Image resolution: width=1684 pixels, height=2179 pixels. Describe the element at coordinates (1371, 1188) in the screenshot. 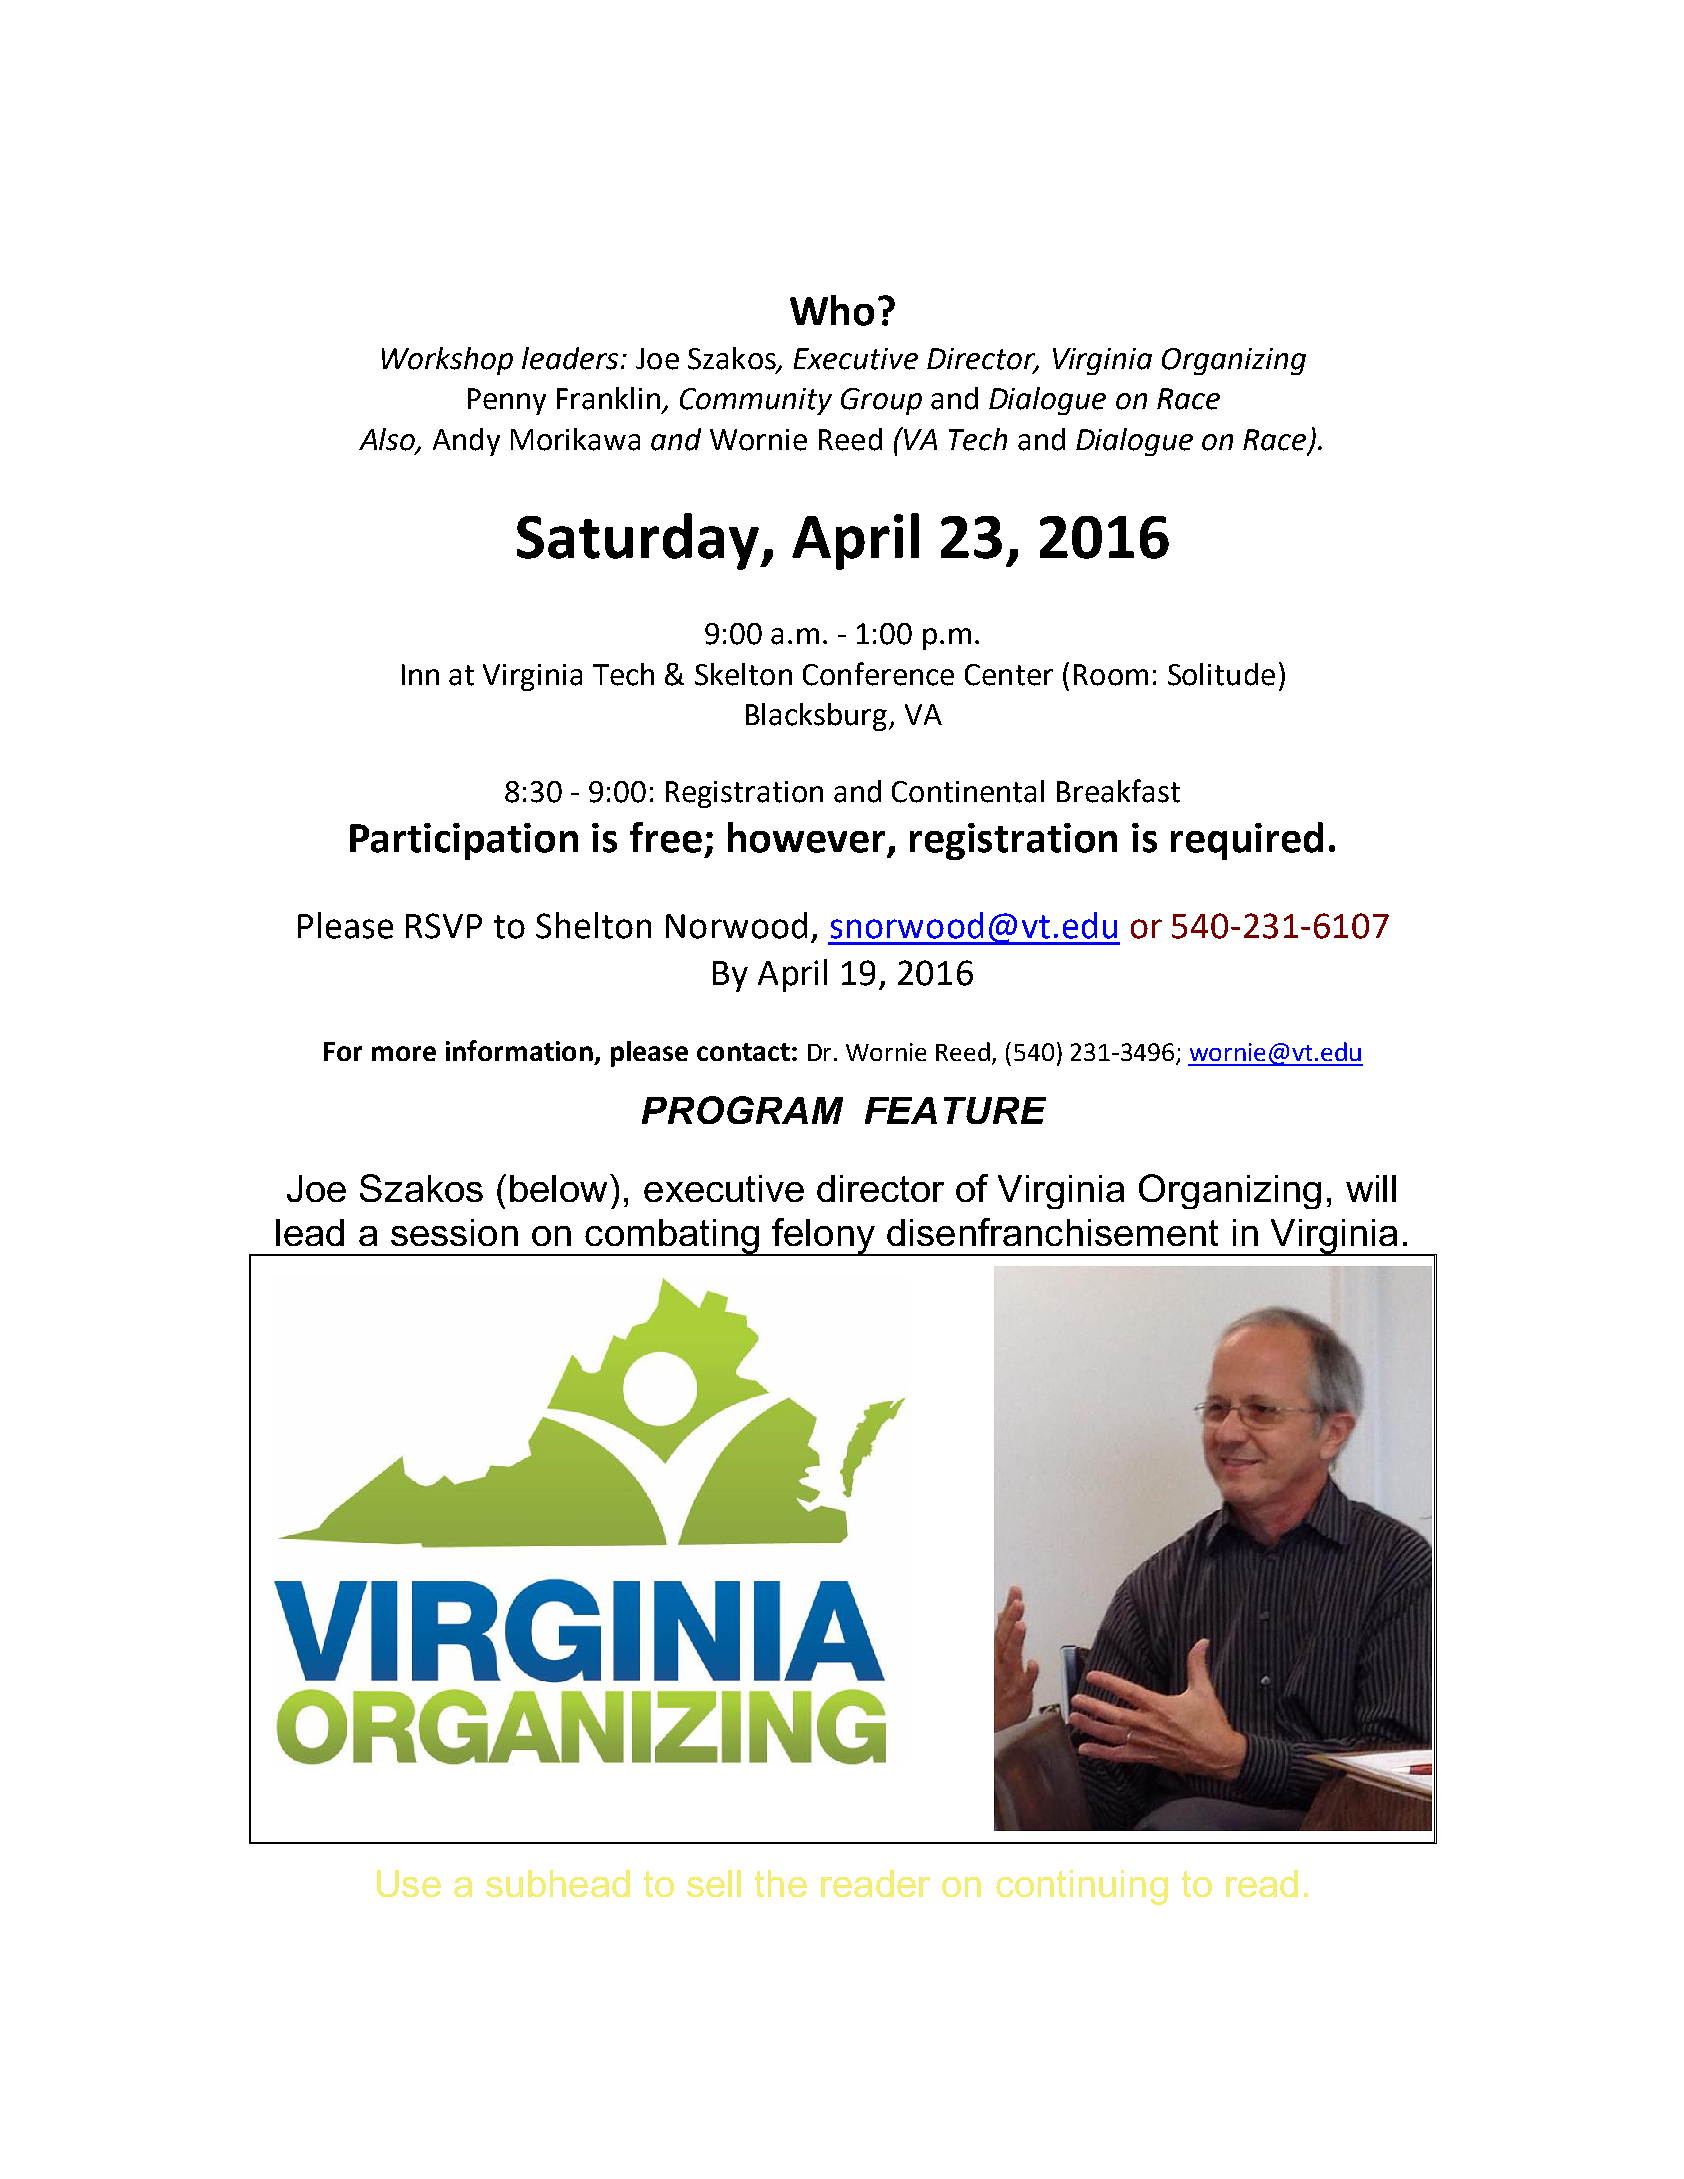

I see `will` at that location.
